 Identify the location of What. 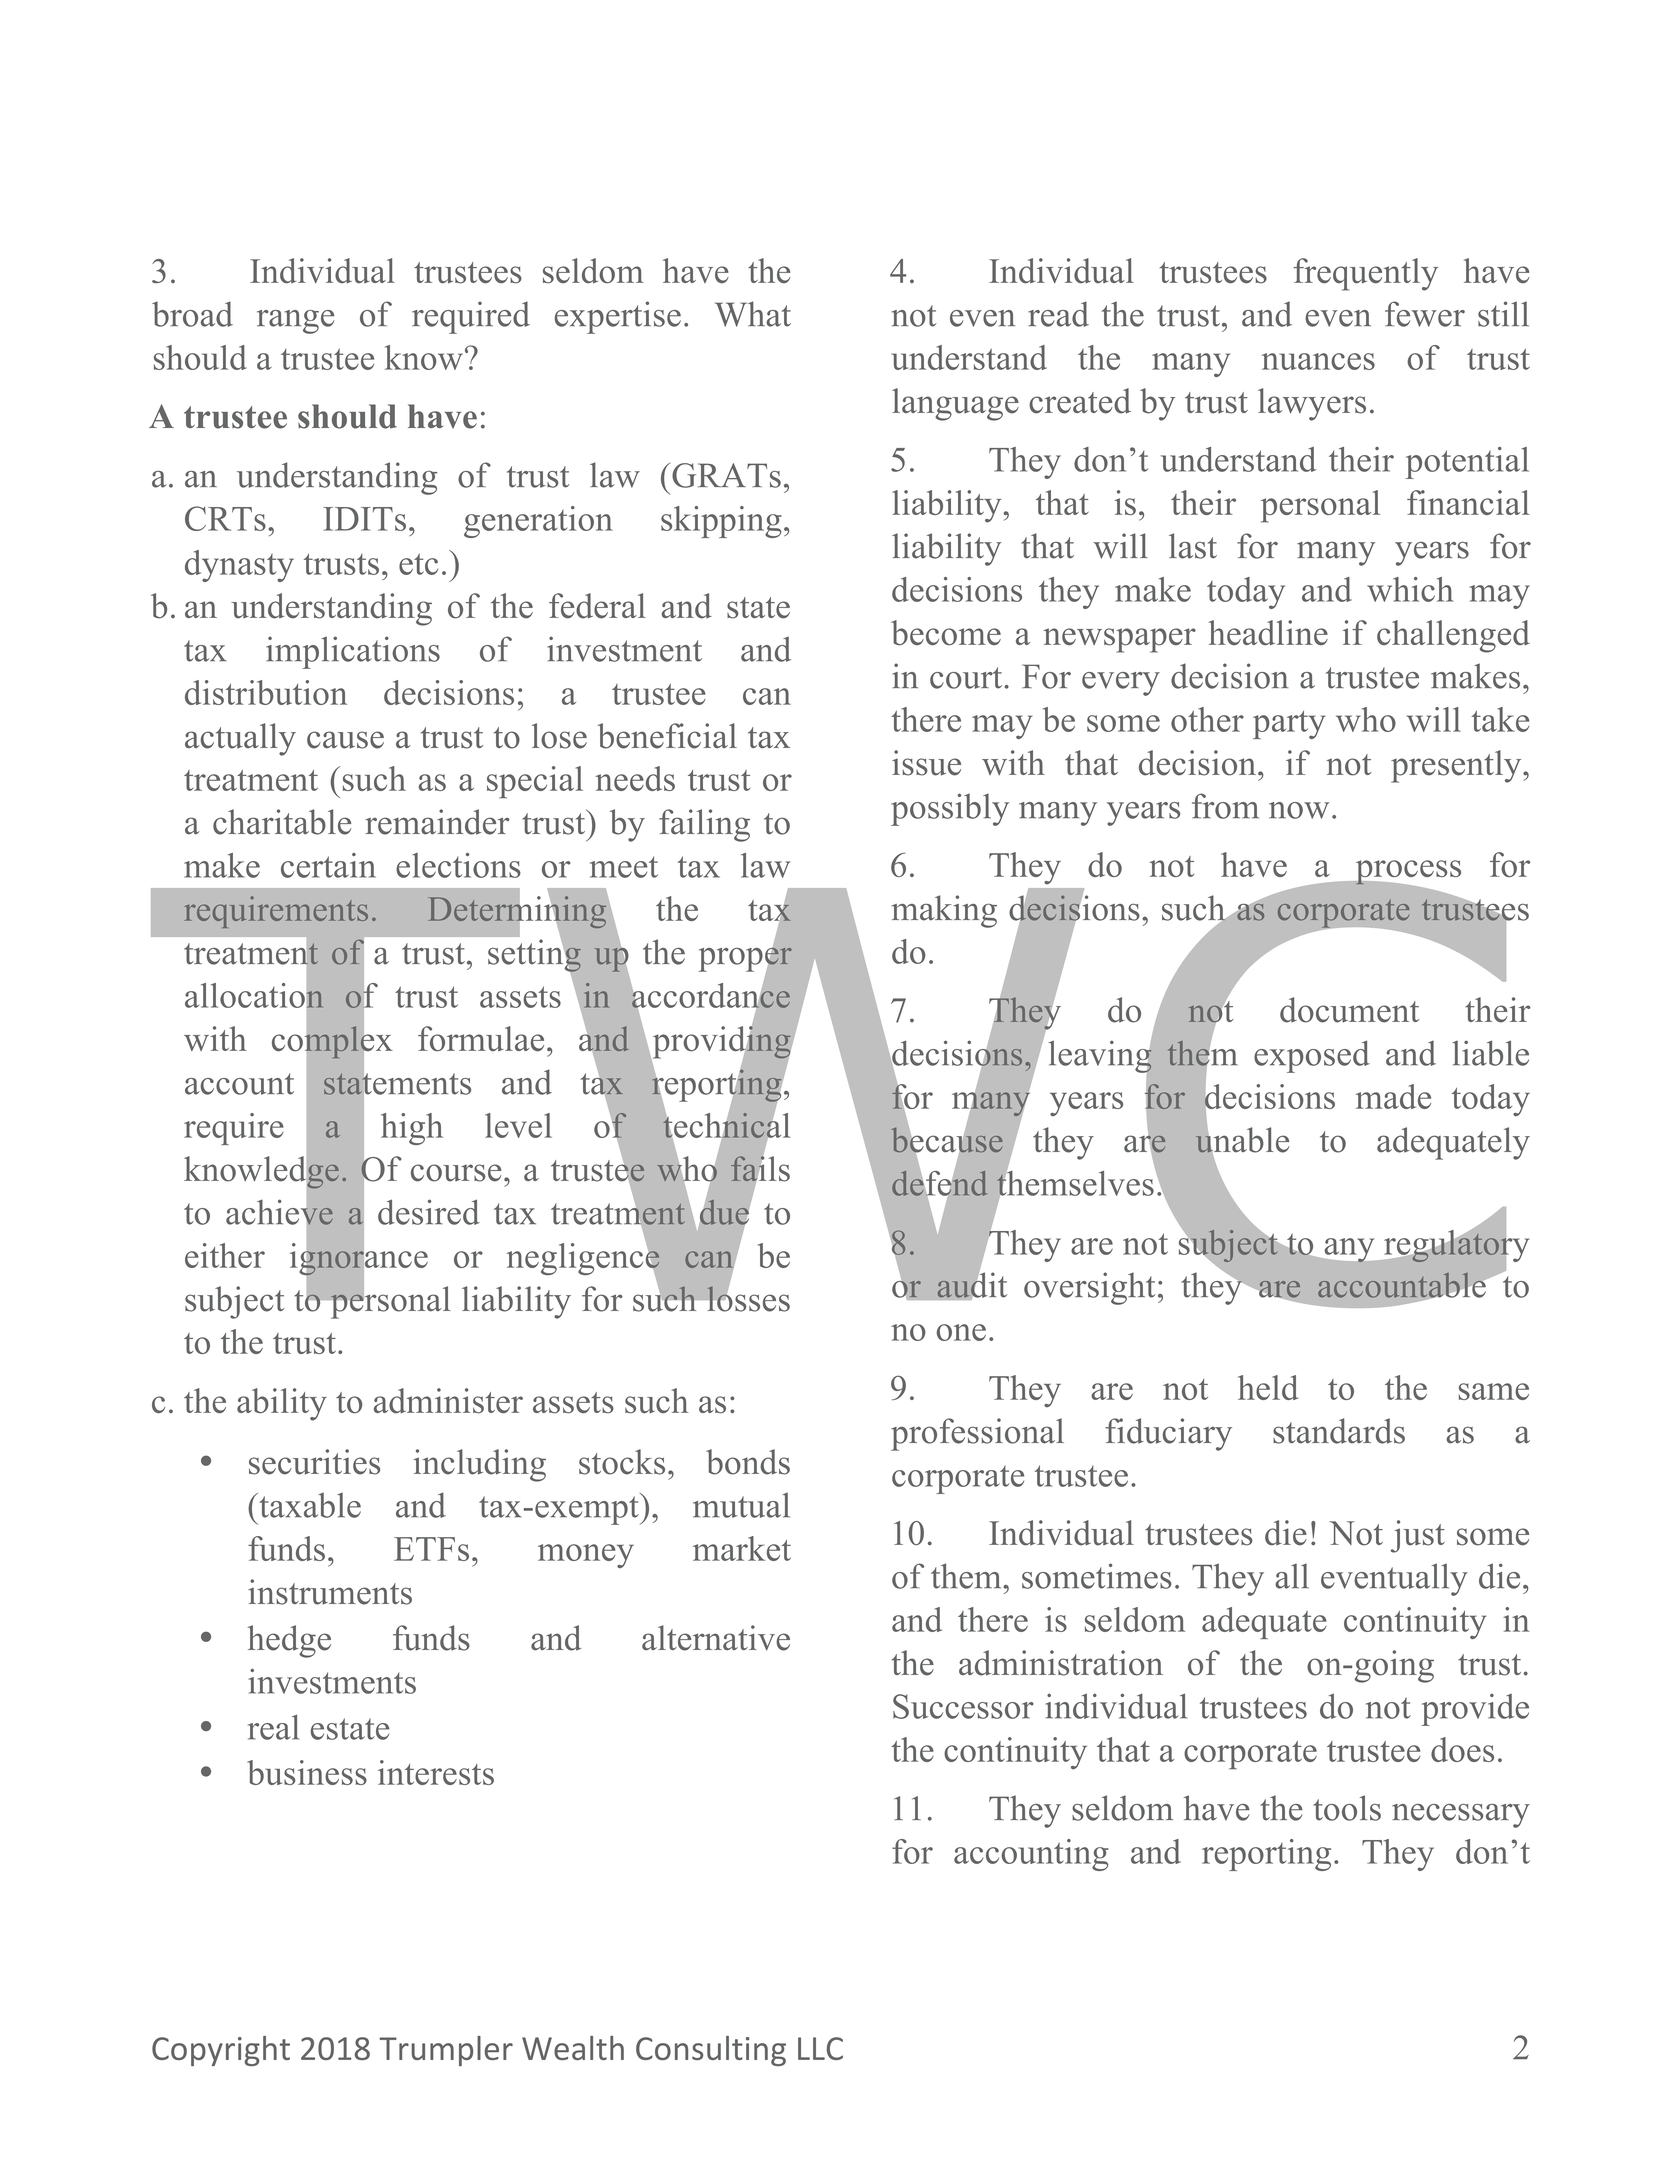
(753, 314).
